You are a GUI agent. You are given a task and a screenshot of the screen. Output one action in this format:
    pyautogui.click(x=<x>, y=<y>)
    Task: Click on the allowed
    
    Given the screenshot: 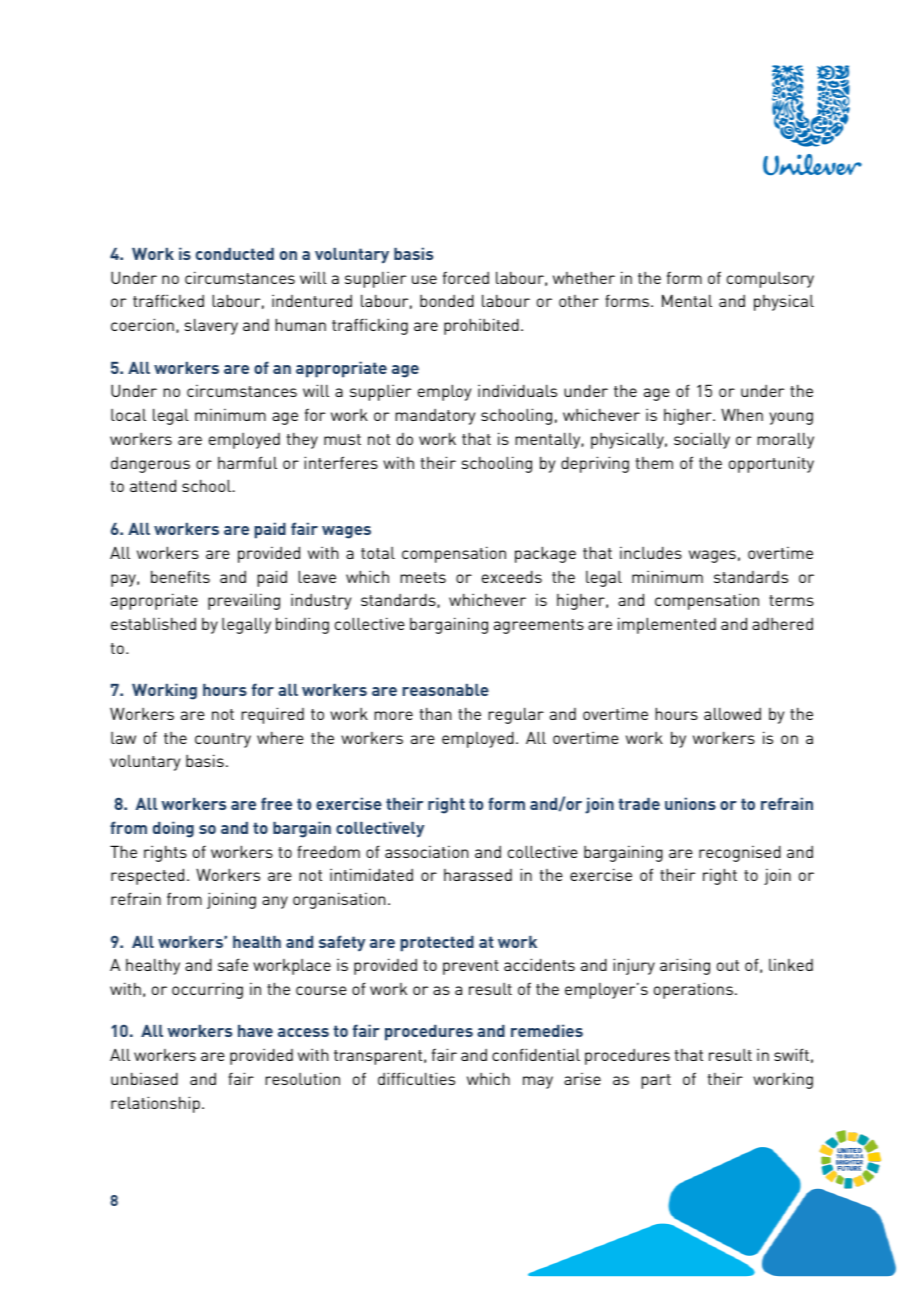 What is the action you would take?
    pyautogui.click(x=732, y=713)
